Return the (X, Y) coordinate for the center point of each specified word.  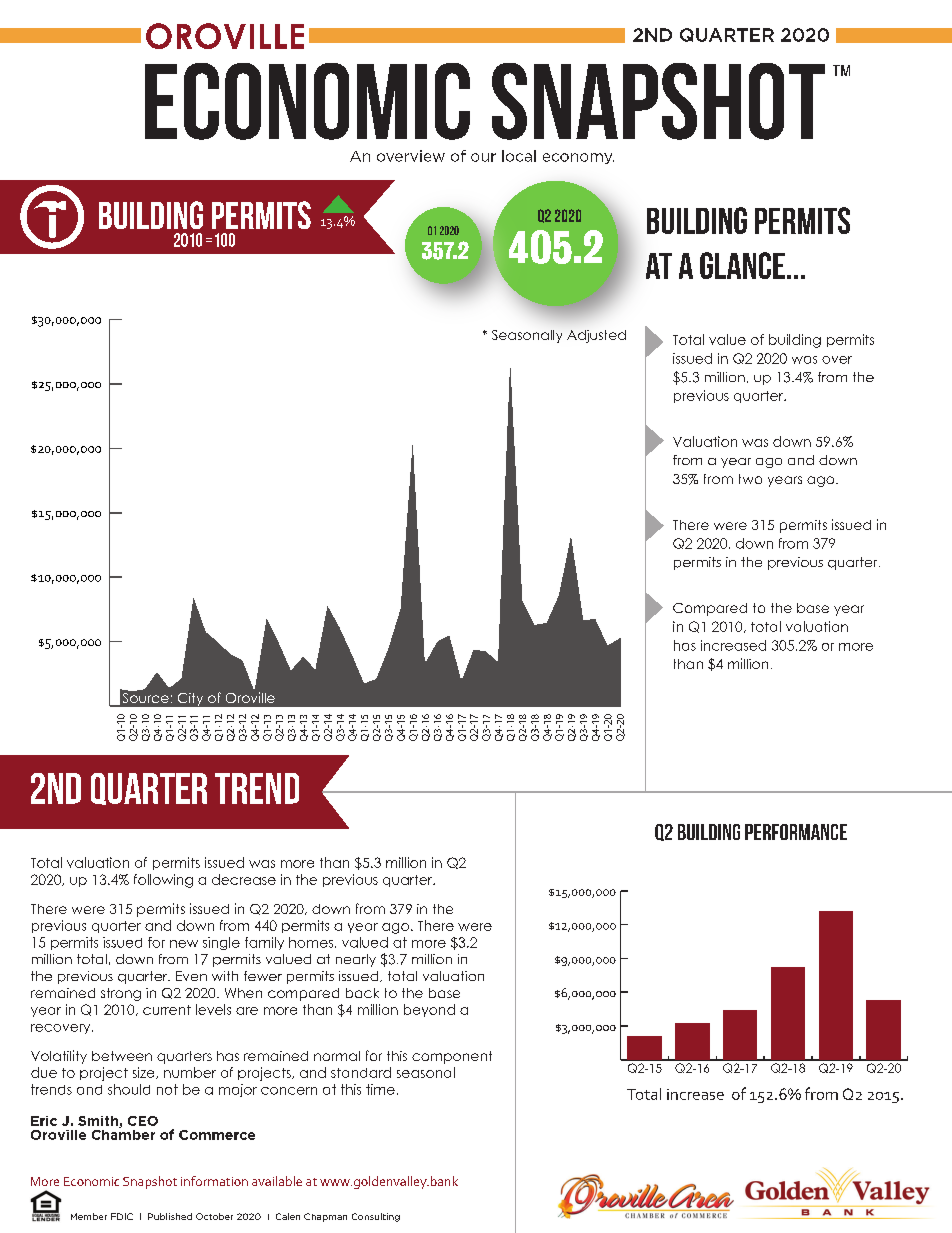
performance (796, 832)
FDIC (122, 1216)
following (163, 881)
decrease (244, 879)
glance (742, 265)
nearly (356, 960)
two (750, 479)
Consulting (376, 1217)
